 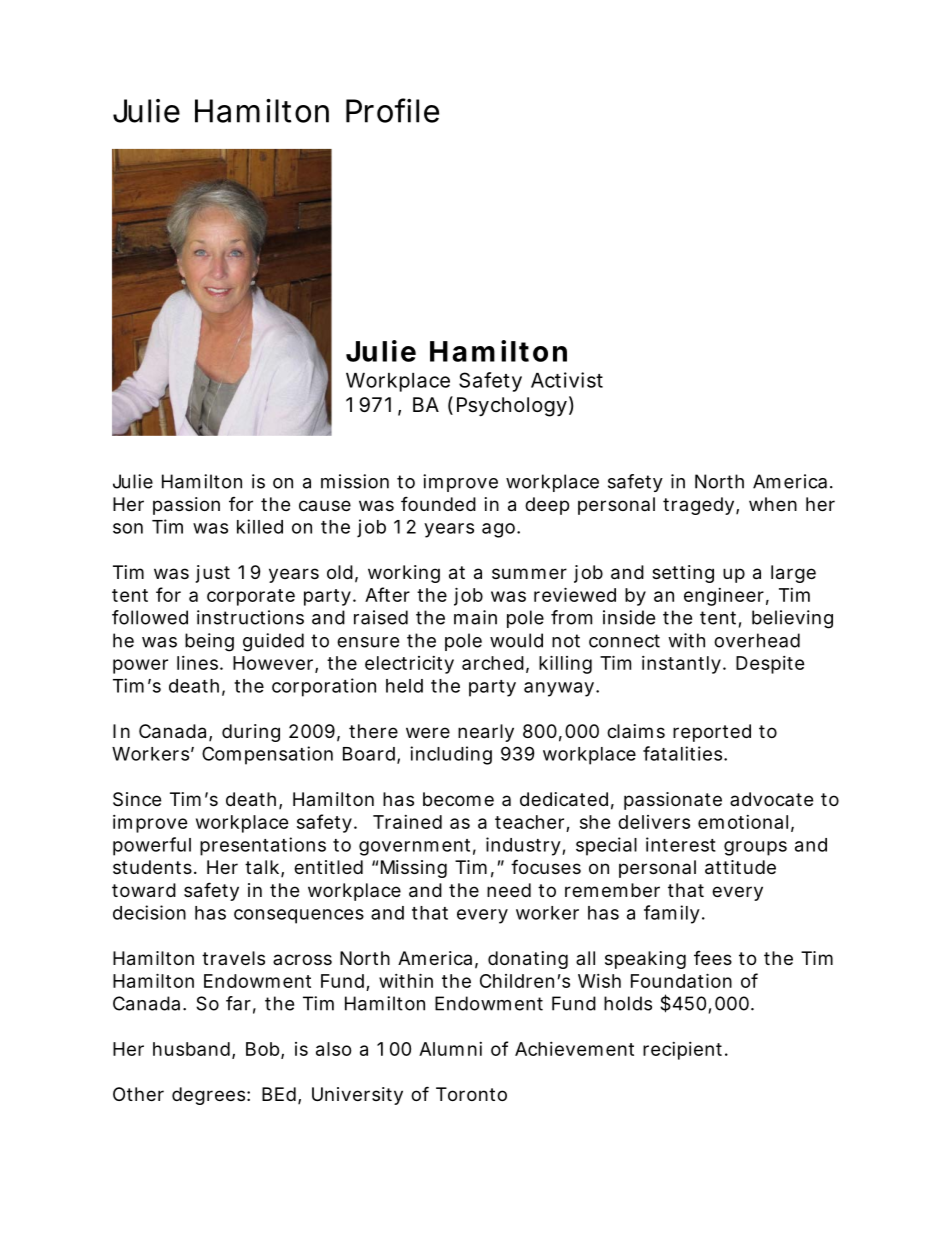 I want to click on setting, so click(x=683, y=574).
